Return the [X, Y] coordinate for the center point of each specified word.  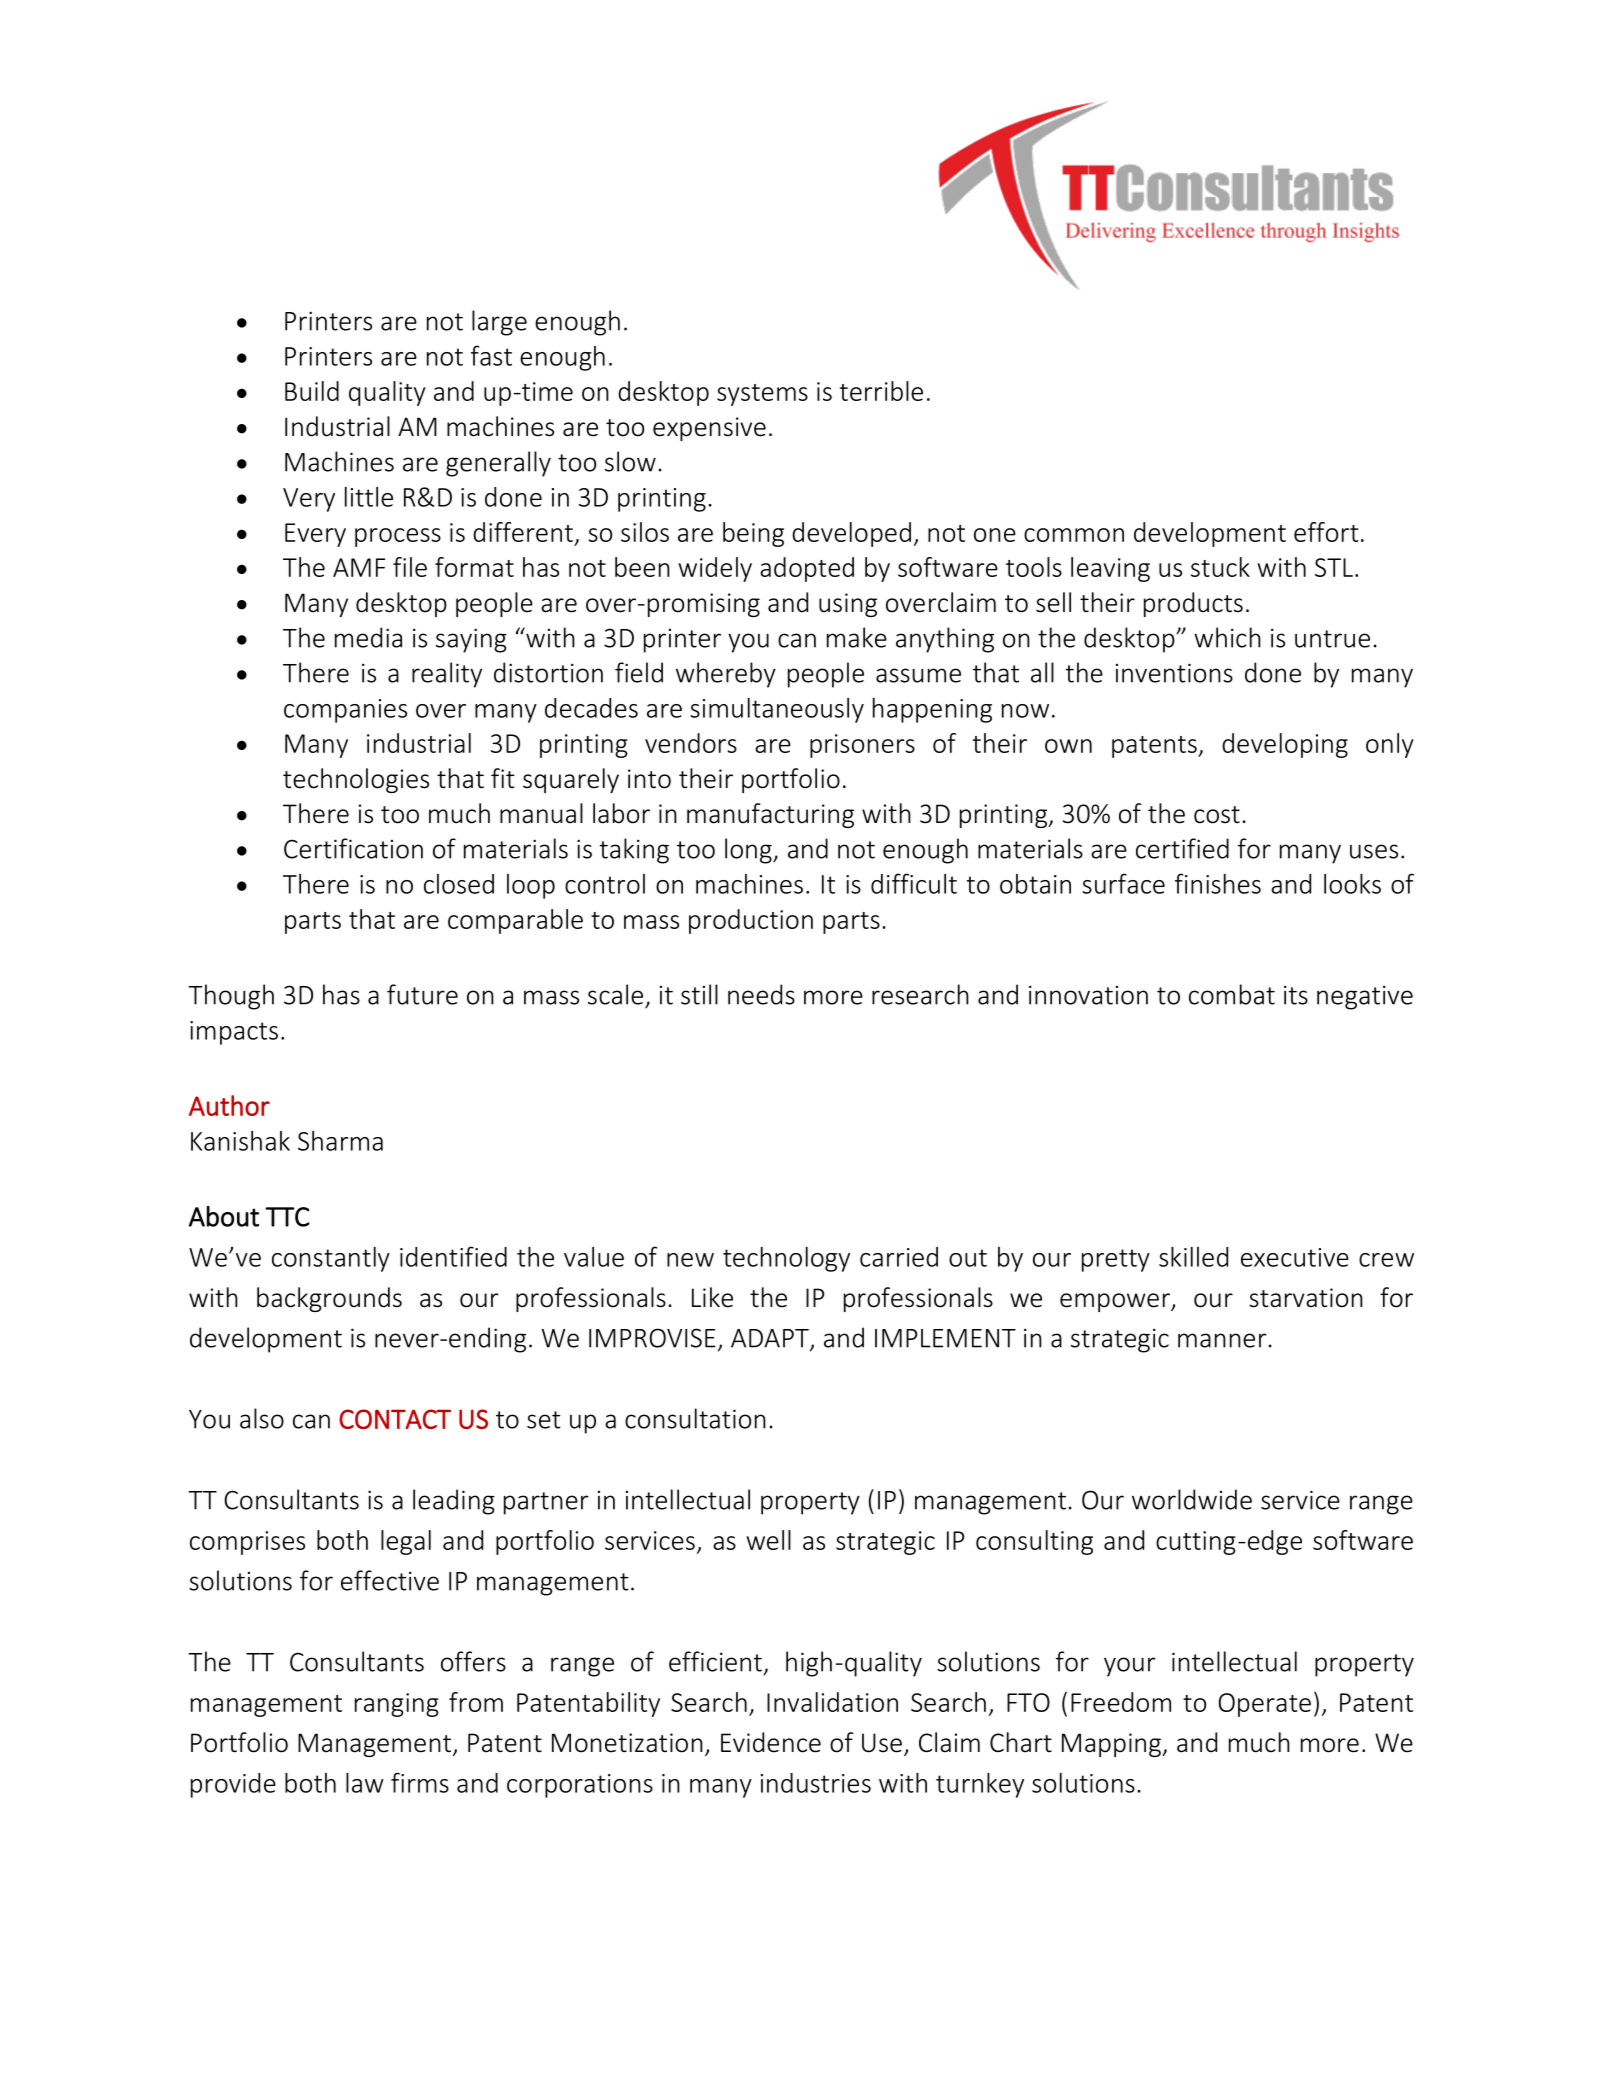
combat [1232, 994]
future [422, 994]
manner [1222, 1340]
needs [761, 994]
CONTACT [395, 1419]
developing [1285, 745]
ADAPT [771, 1339]
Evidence [771, 1742]
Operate [1265, 1705]
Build [312, 391]
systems [762, 395]
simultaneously [777, 710]
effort [1326, 532]
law [365, 1783]
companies [345, 711]
